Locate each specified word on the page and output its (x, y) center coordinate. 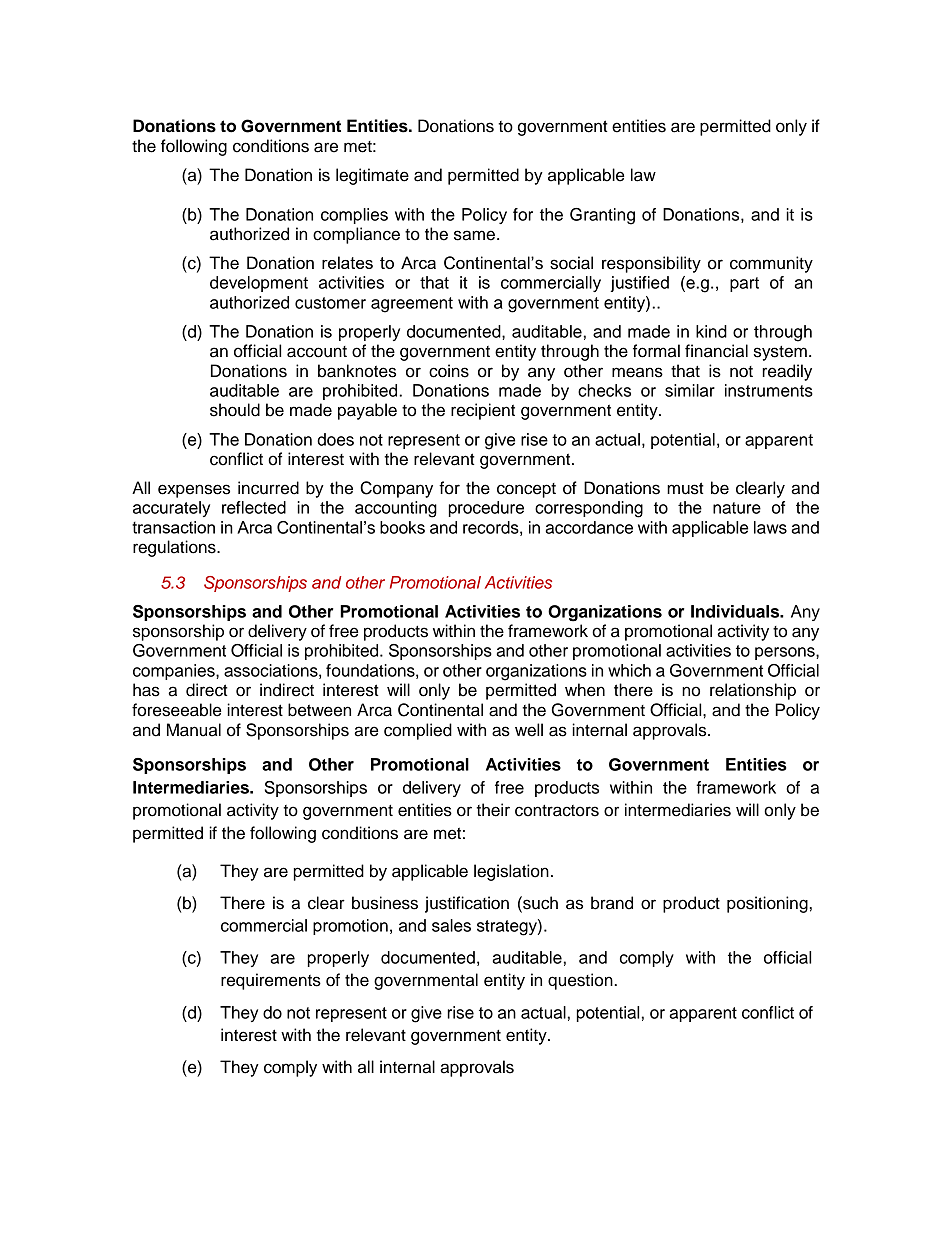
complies (354, 216)
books (402, 527)
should (235, 410)
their (493, 810)
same (474, 235)
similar (690, 390)
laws (770, 527)
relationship (753, 691)
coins (449, 371)
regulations (175, 548)
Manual (194, 730)
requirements (271, 981)
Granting (602, 216)
